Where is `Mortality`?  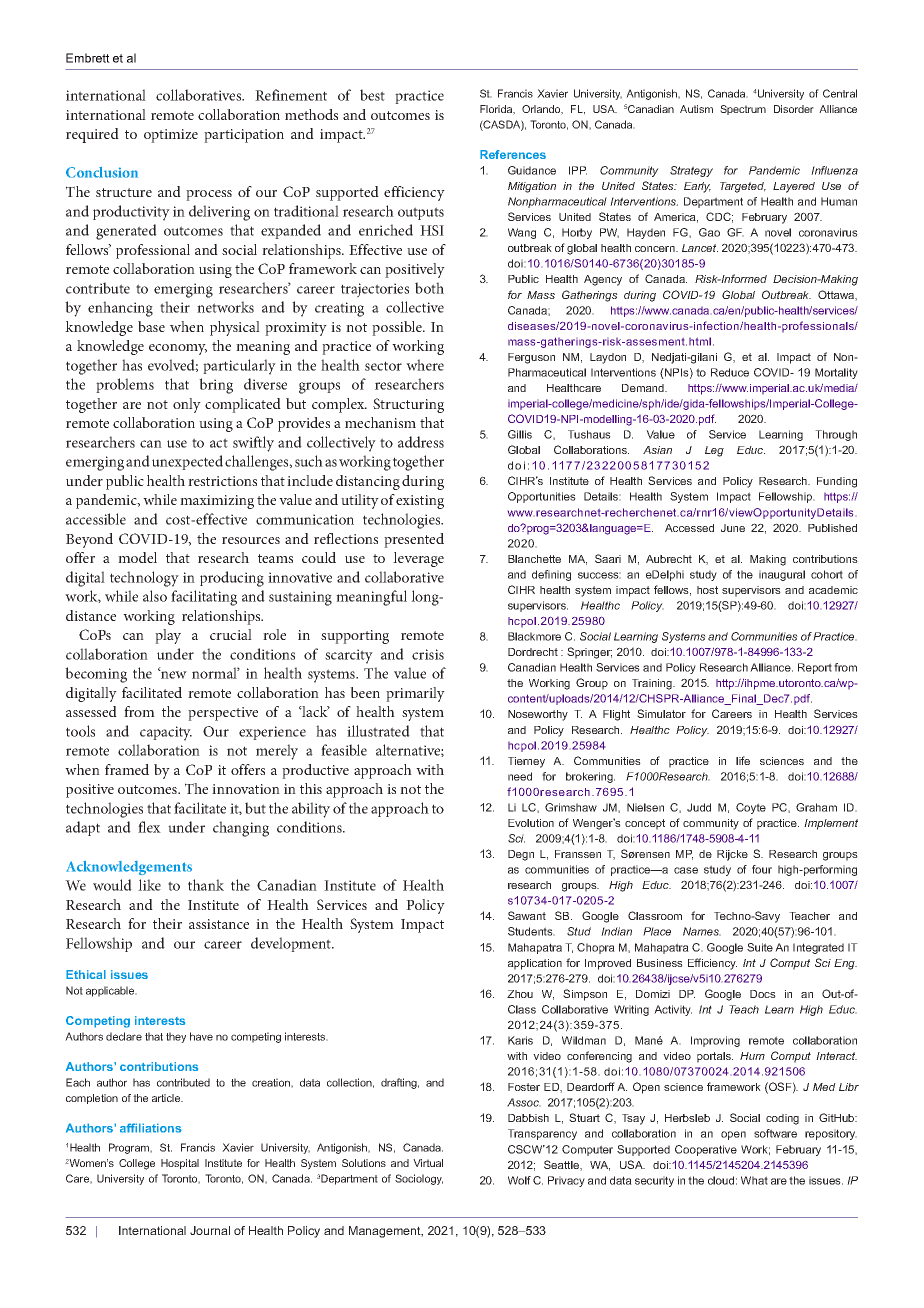
Mortality is located at coordinates (836, 373).
